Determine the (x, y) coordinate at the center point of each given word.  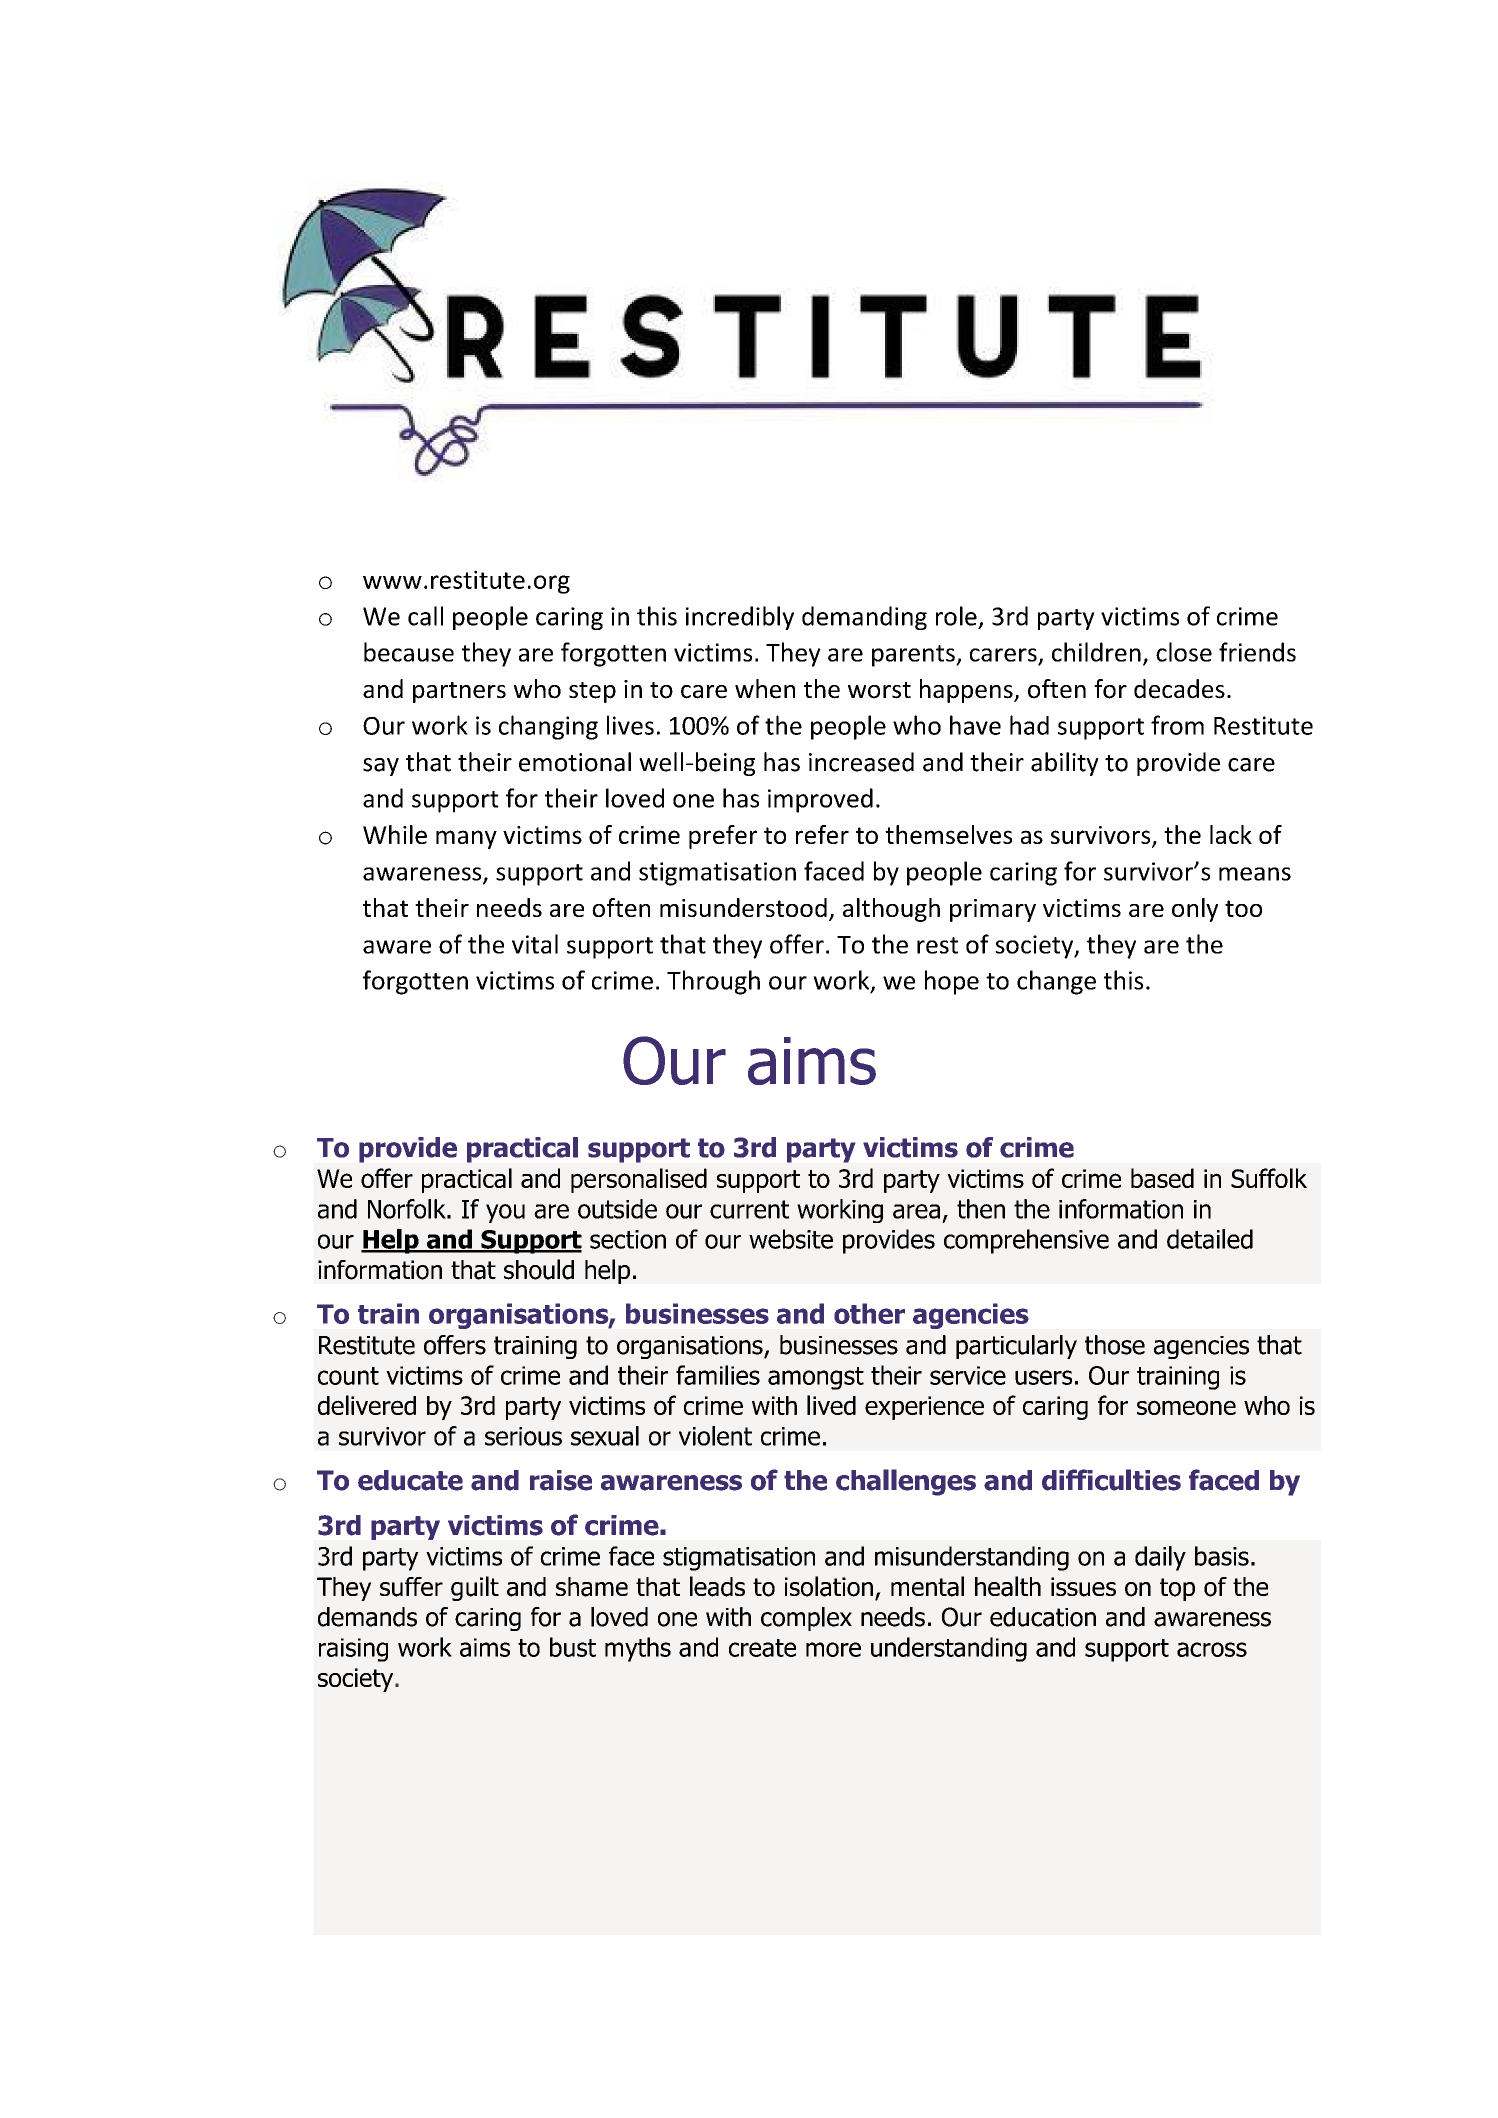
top (1177, 1589)
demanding (864, 618)
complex (806, 1619)
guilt (475, 1588)
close (1184, 652)
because (409, 652)
